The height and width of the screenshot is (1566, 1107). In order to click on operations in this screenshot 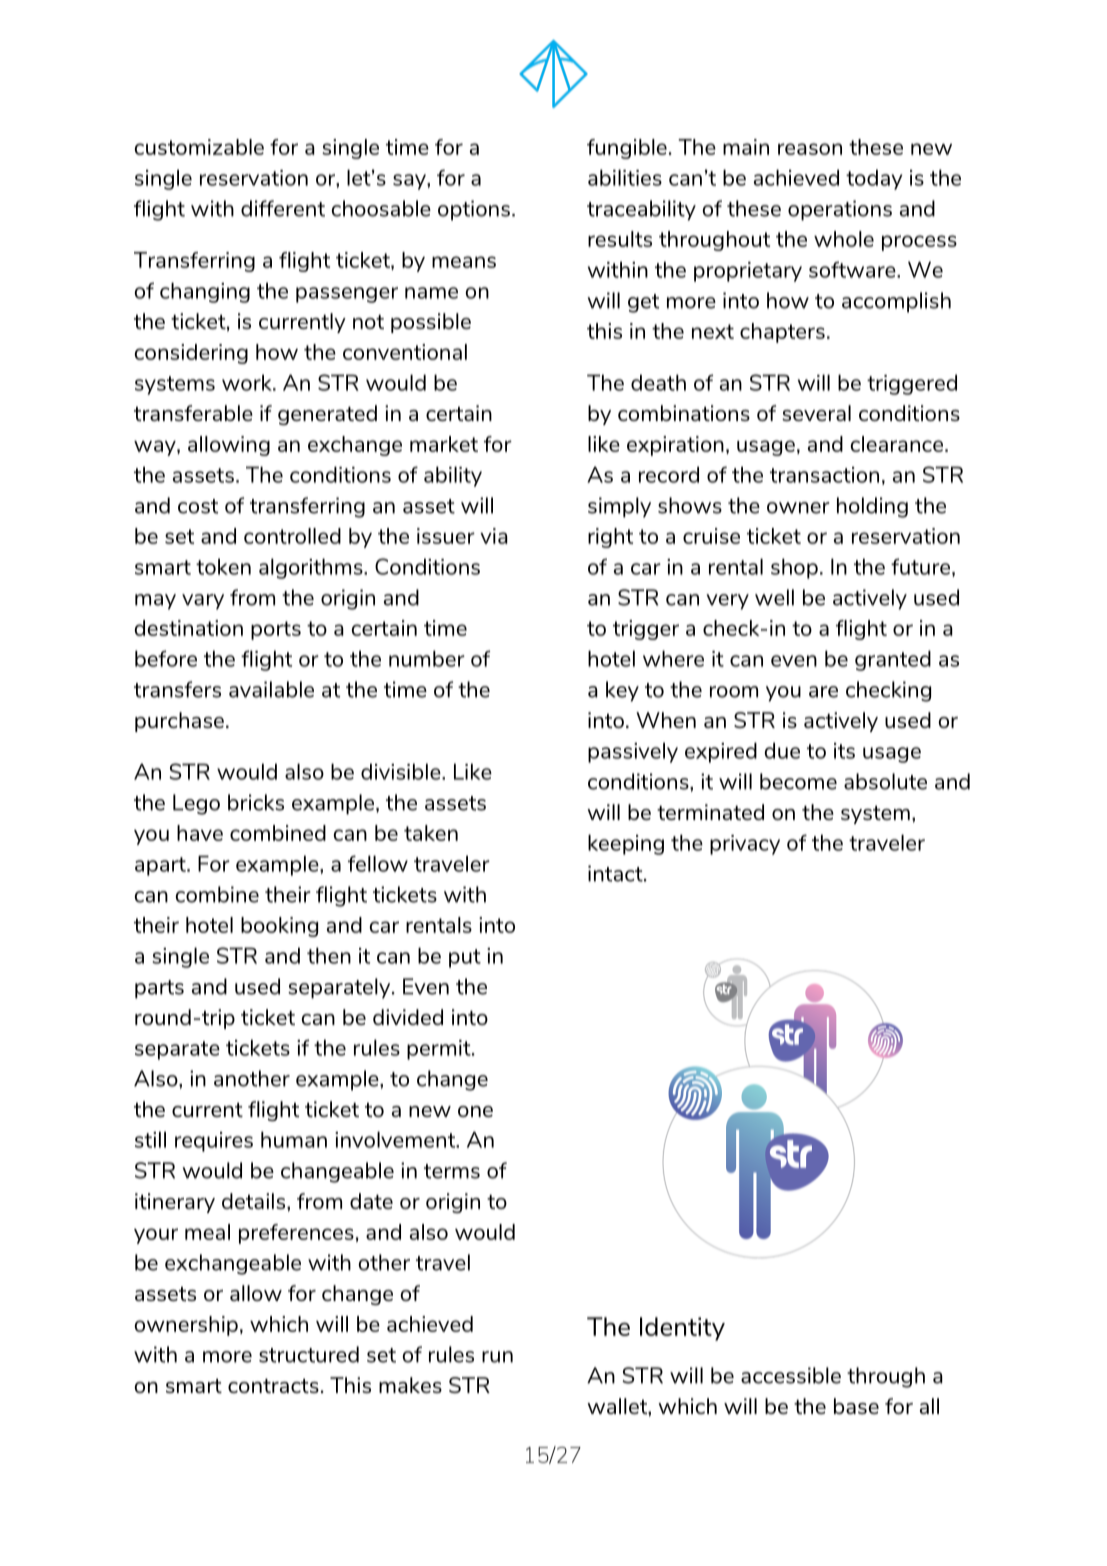, I will do `click(840, 210)`.
